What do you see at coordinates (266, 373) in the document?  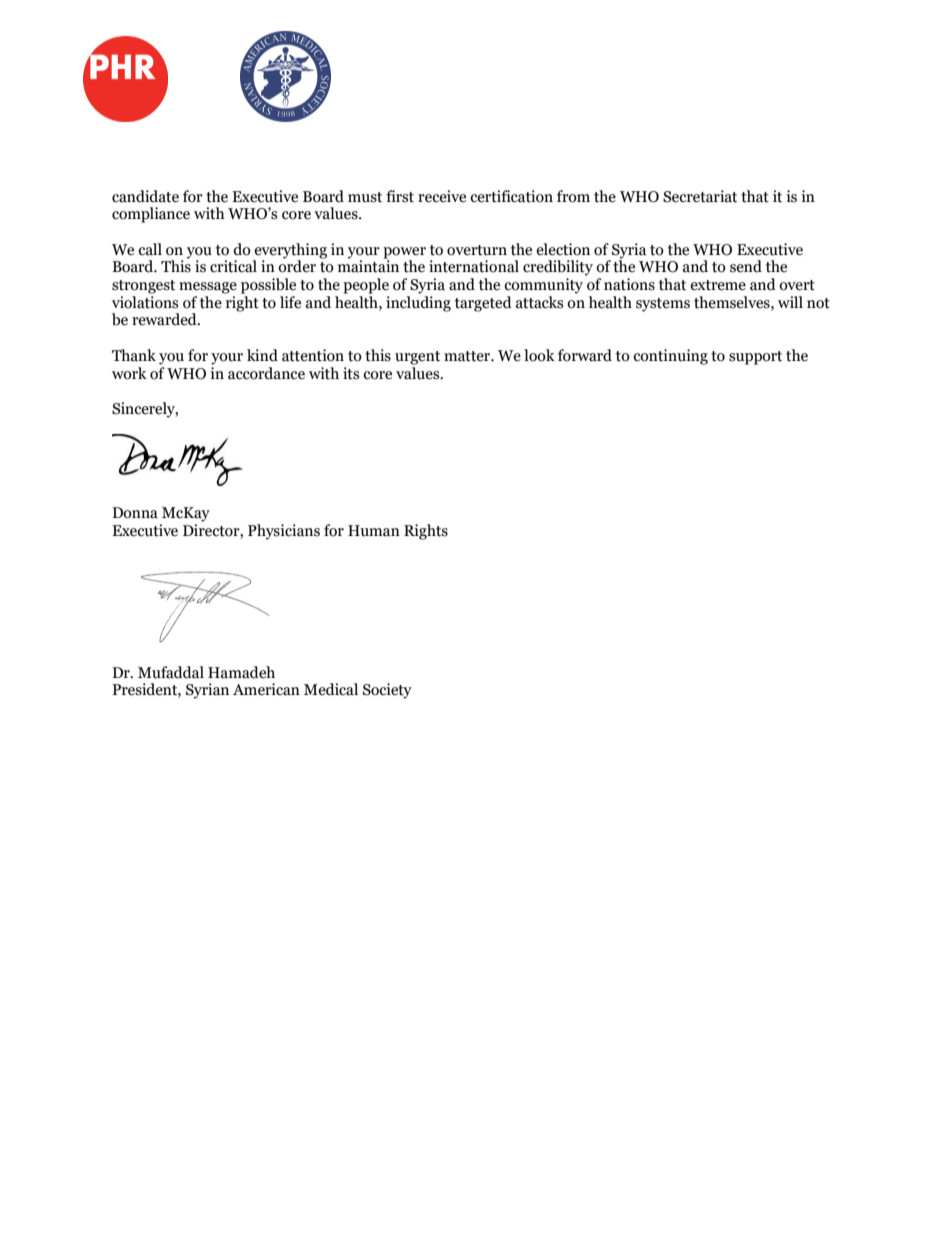 I see `accordance` at bounding box center [266, 373].
